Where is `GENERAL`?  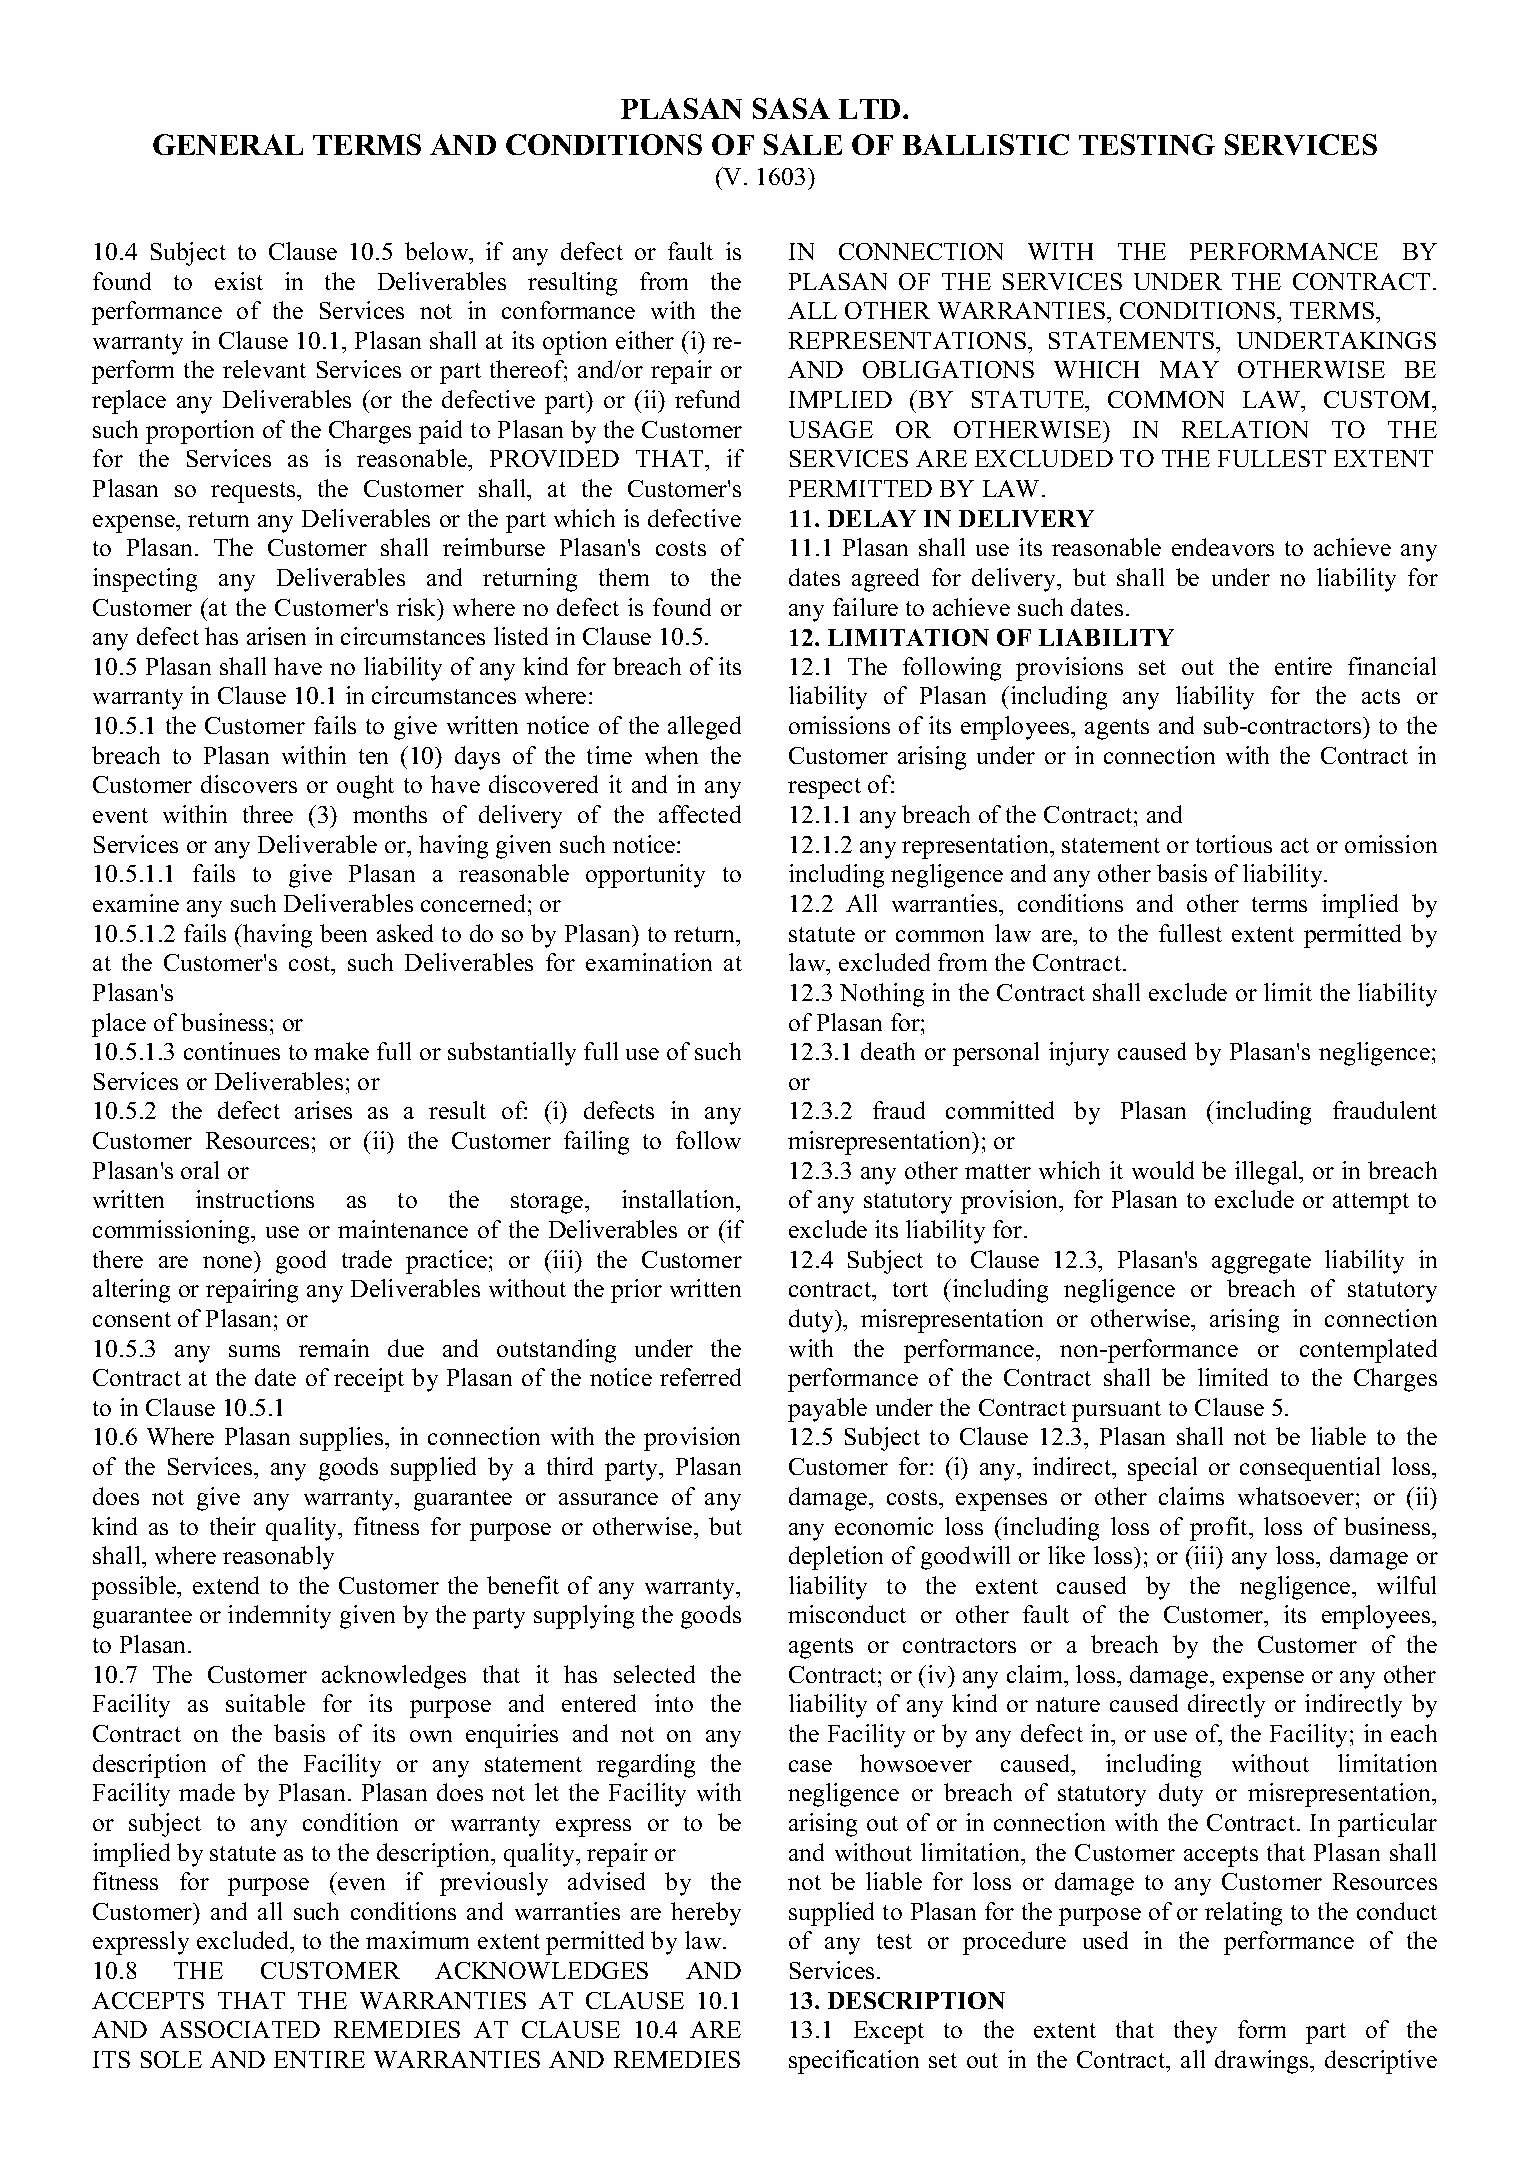
GENERAL is located at coordinates (228, 144).
